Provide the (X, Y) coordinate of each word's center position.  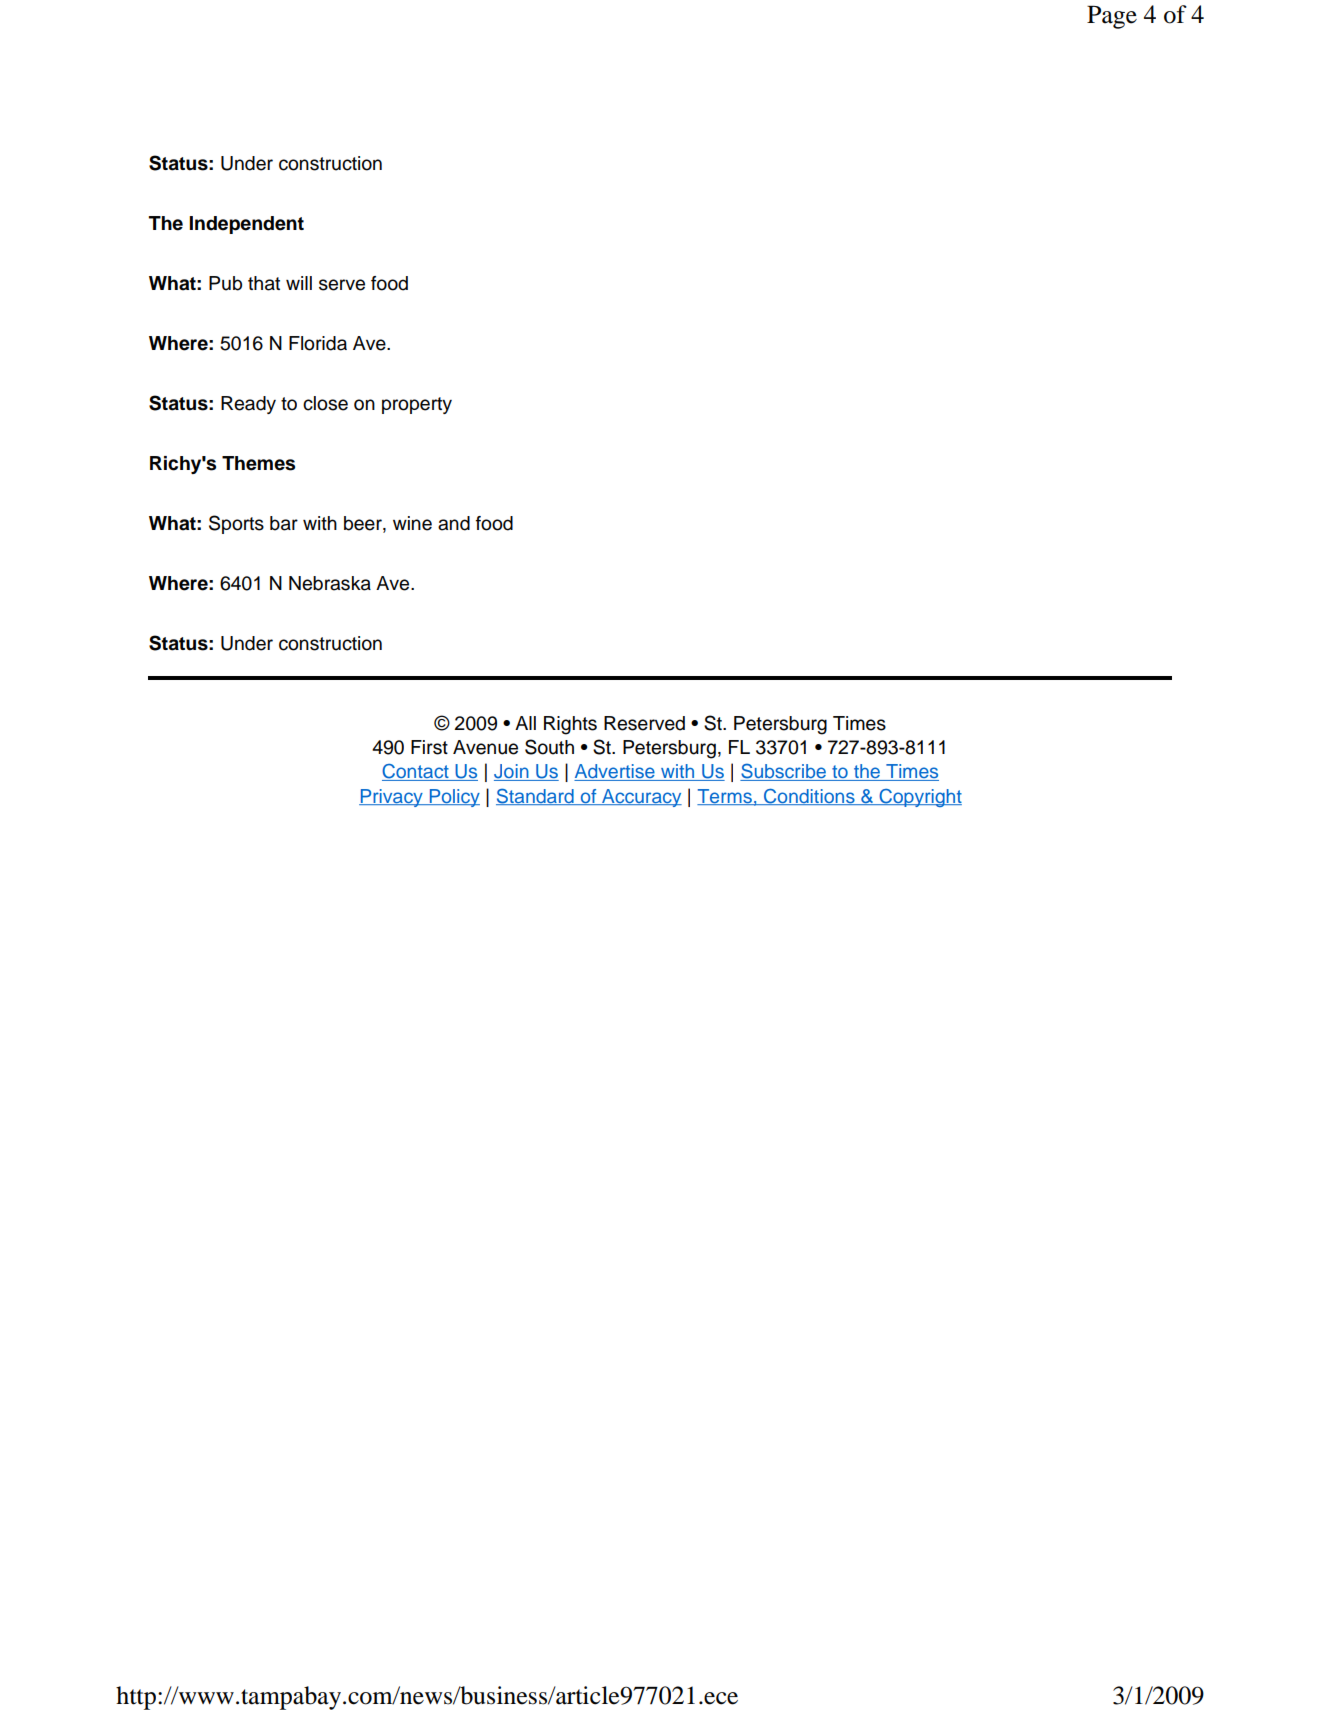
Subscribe (784, 772)
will (299, 283)
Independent (246, 225)
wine (412, 523)
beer (364, 524)
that (264, 283)
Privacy (392, 798)
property (417, 405)
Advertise (615, 772)
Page (1112, 17)
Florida (318, 343)
